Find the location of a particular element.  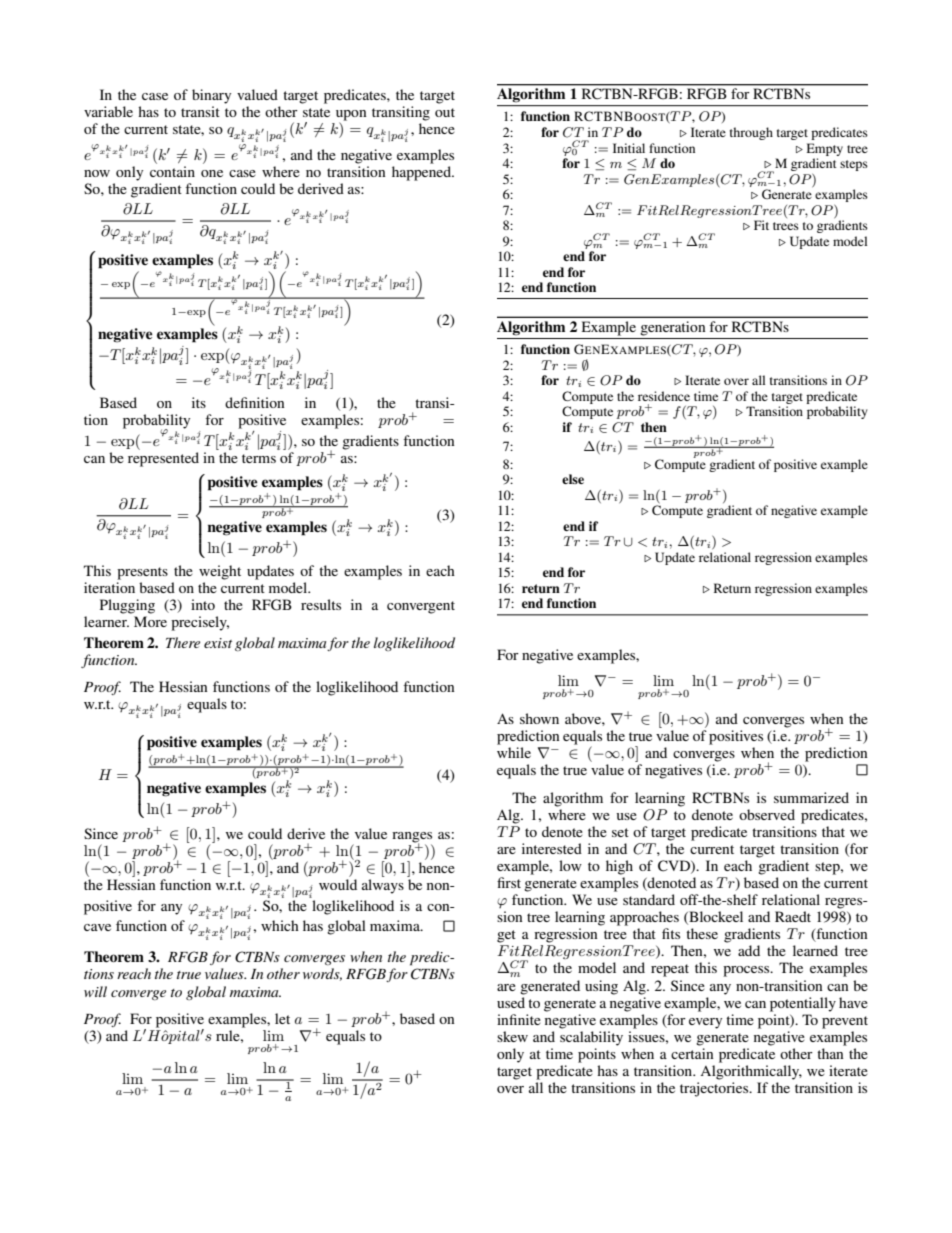

represented is located at coordinates (163, 459).
